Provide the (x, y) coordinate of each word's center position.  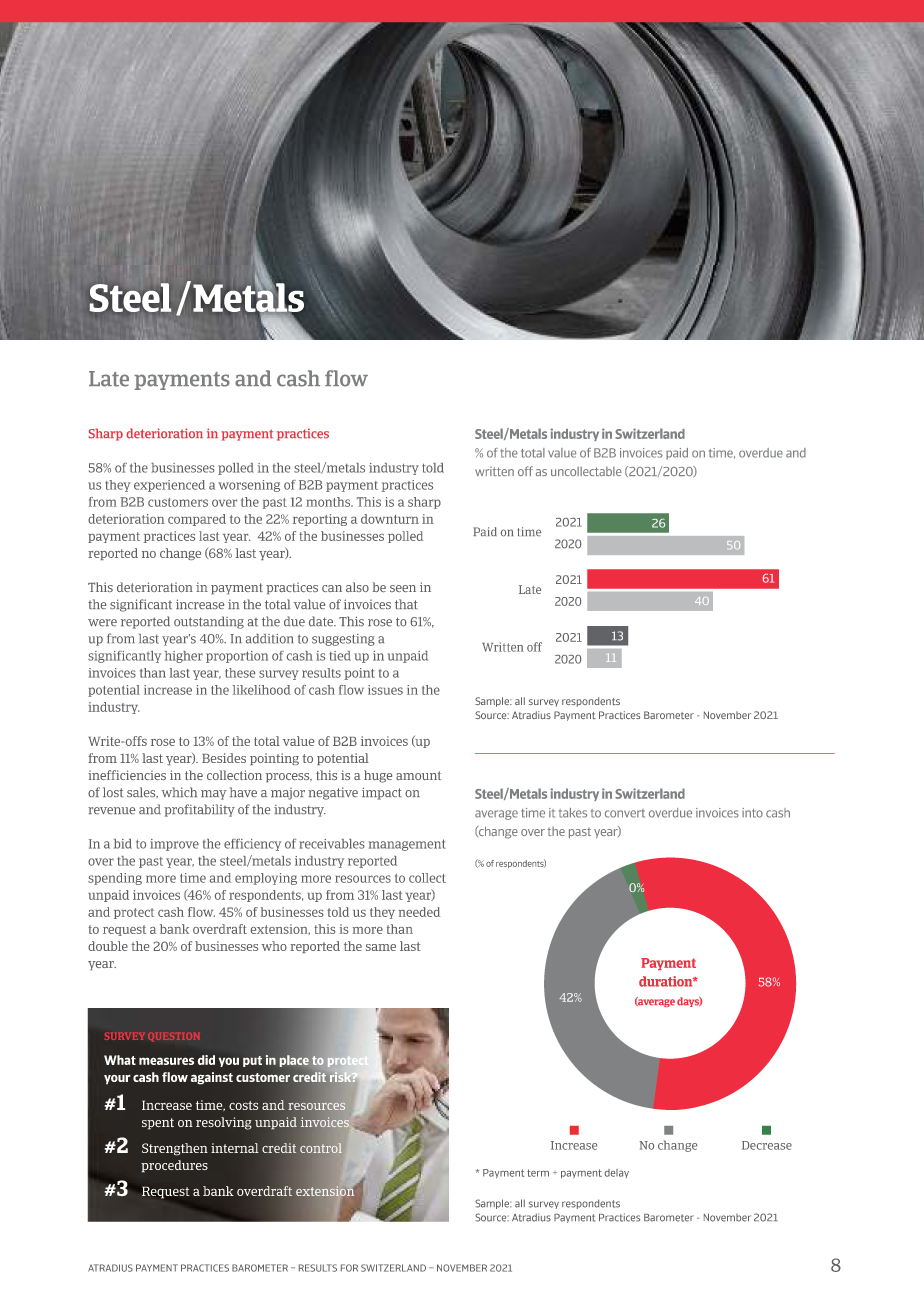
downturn (390, 519)
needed (419, 912)
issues (385, 690)
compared (197, 520)
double (108, 946)
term (538, 1173)
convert (625, 813)
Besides (224, 758)
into (752, 813)
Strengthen (175, 1149)
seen (403, 588)
